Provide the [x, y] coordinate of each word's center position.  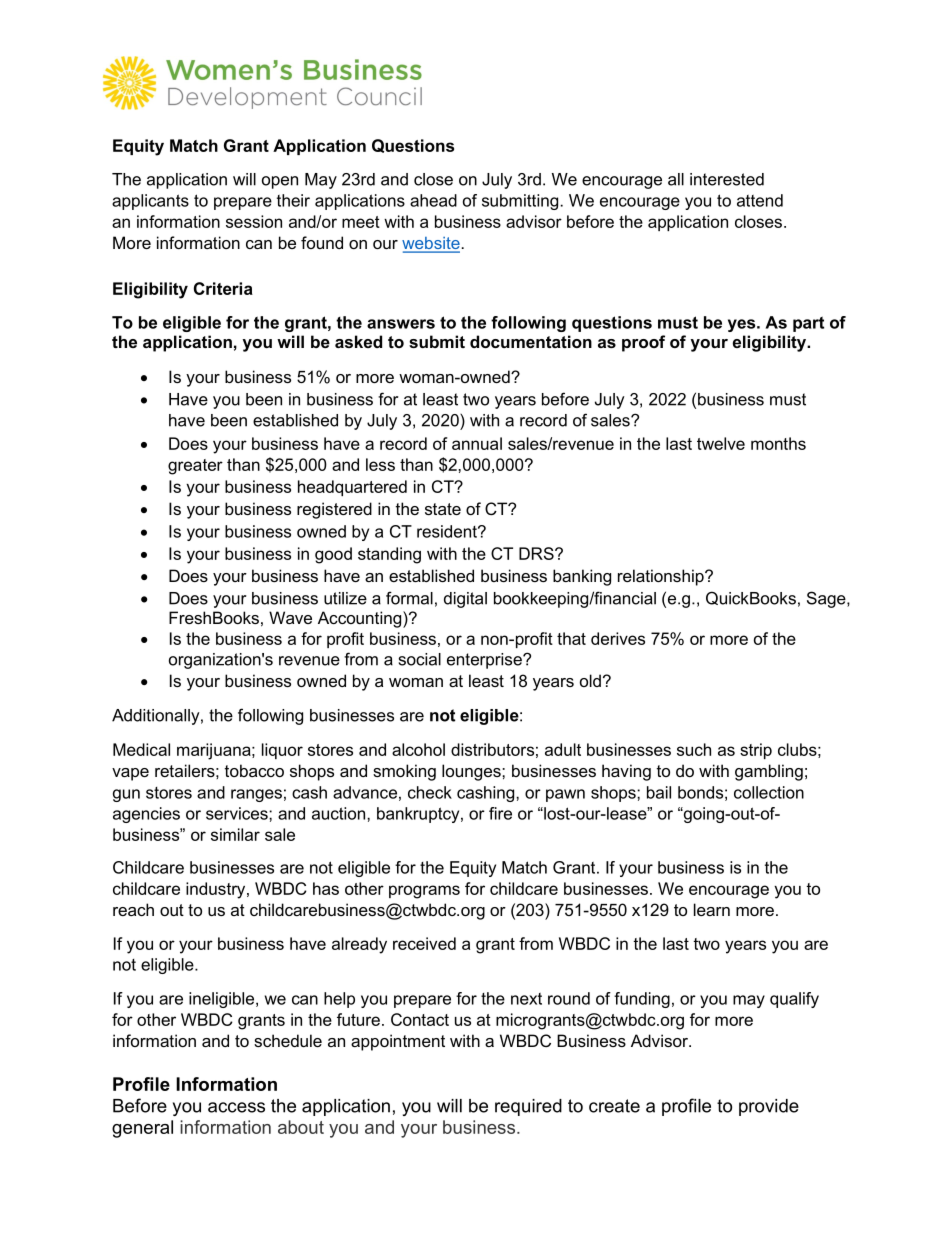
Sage [827, 599]
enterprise [485, 661]
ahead [433, 200]
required [528, 1107]
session [254, 221]
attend [760, 200]
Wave [290, 617]
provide [769, 1107]
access [236, 1107]
